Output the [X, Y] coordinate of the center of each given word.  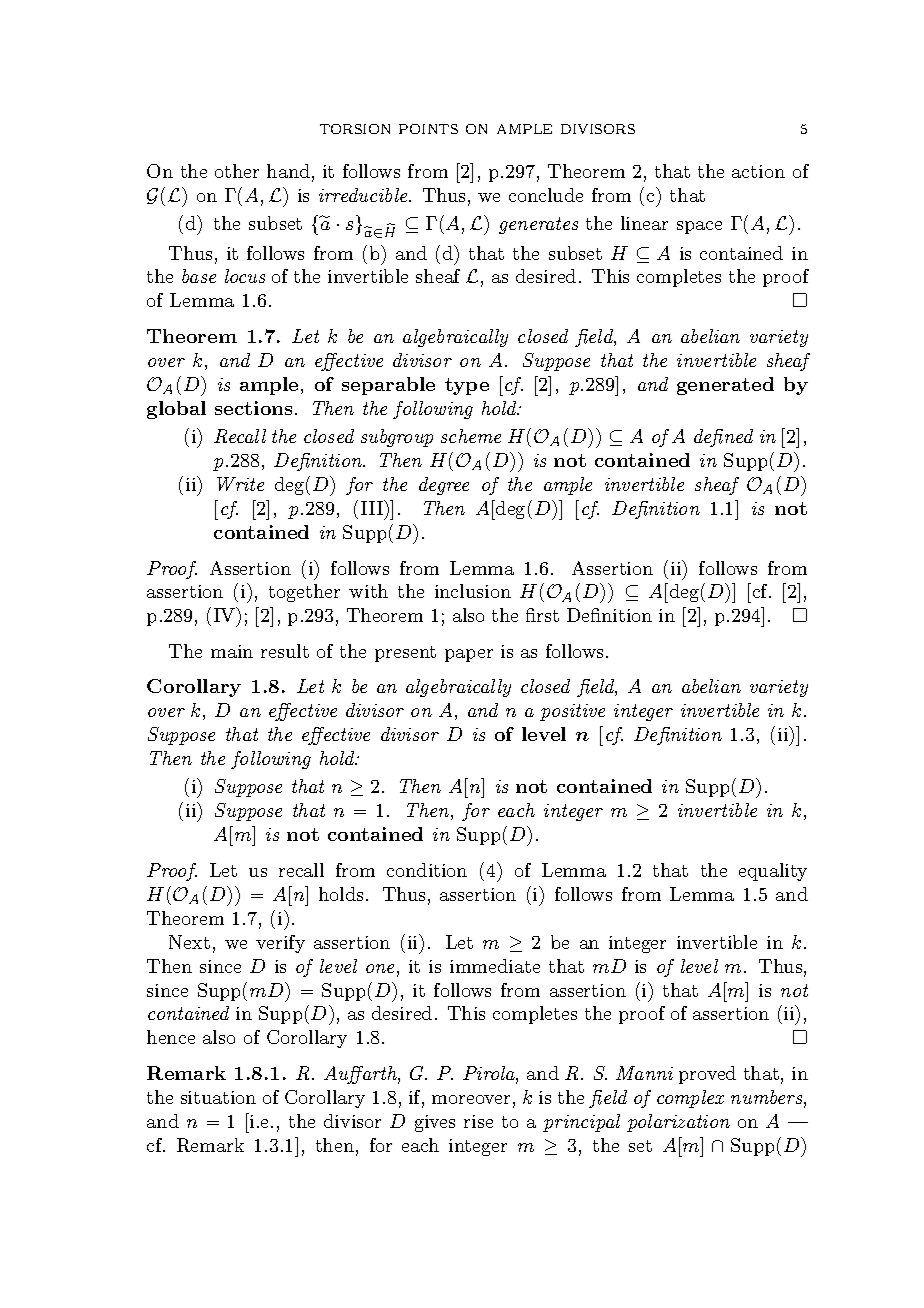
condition [427, 870]
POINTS [428, 129]
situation [218, 1097]
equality [773, 872]
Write [240, 484]
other [237, 171]
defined [723, 438]
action [758, 171]
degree [444, 486]
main [232, 651]
